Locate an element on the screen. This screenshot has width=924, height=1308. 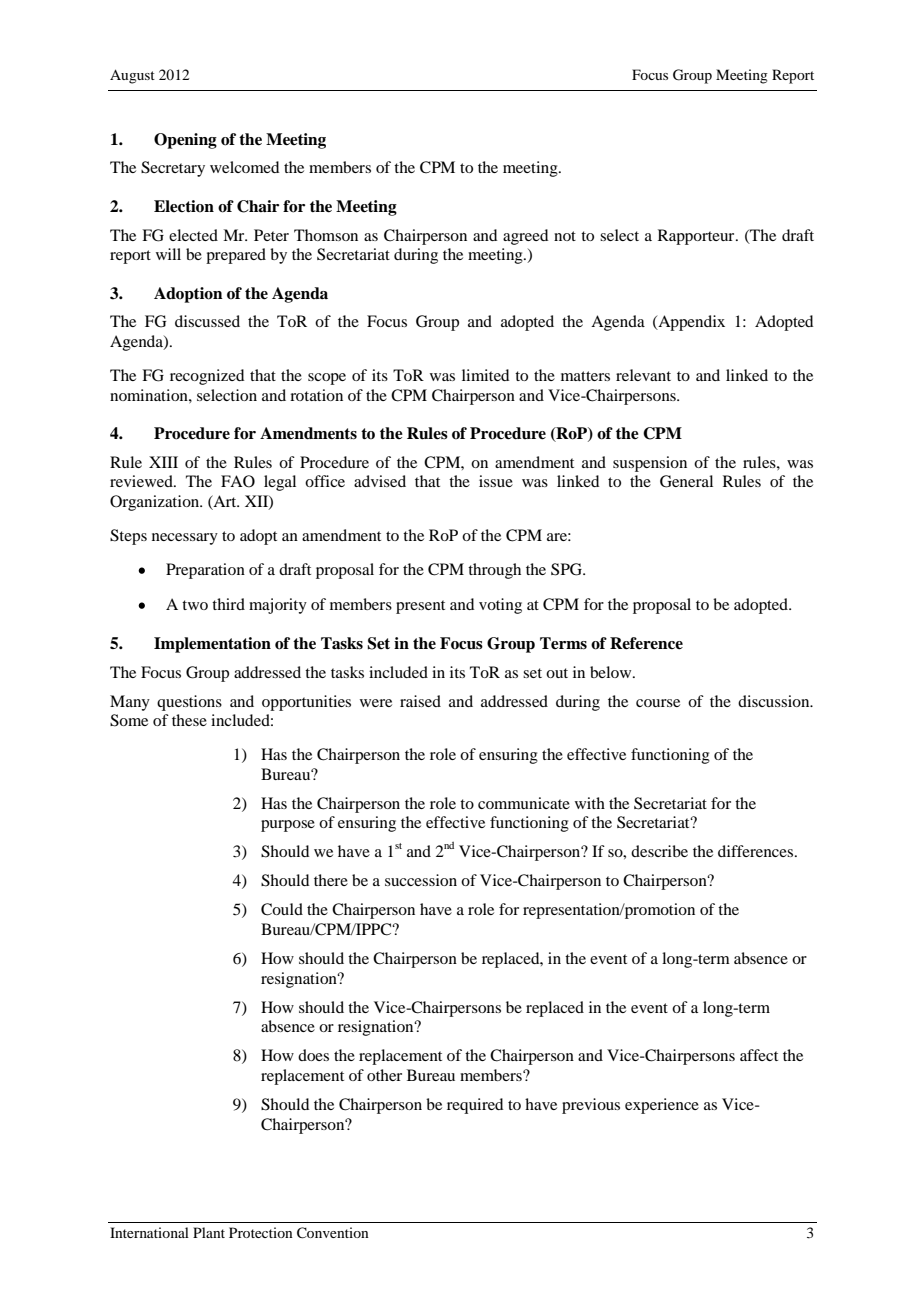
raised is located at coordinates (420, 701).
